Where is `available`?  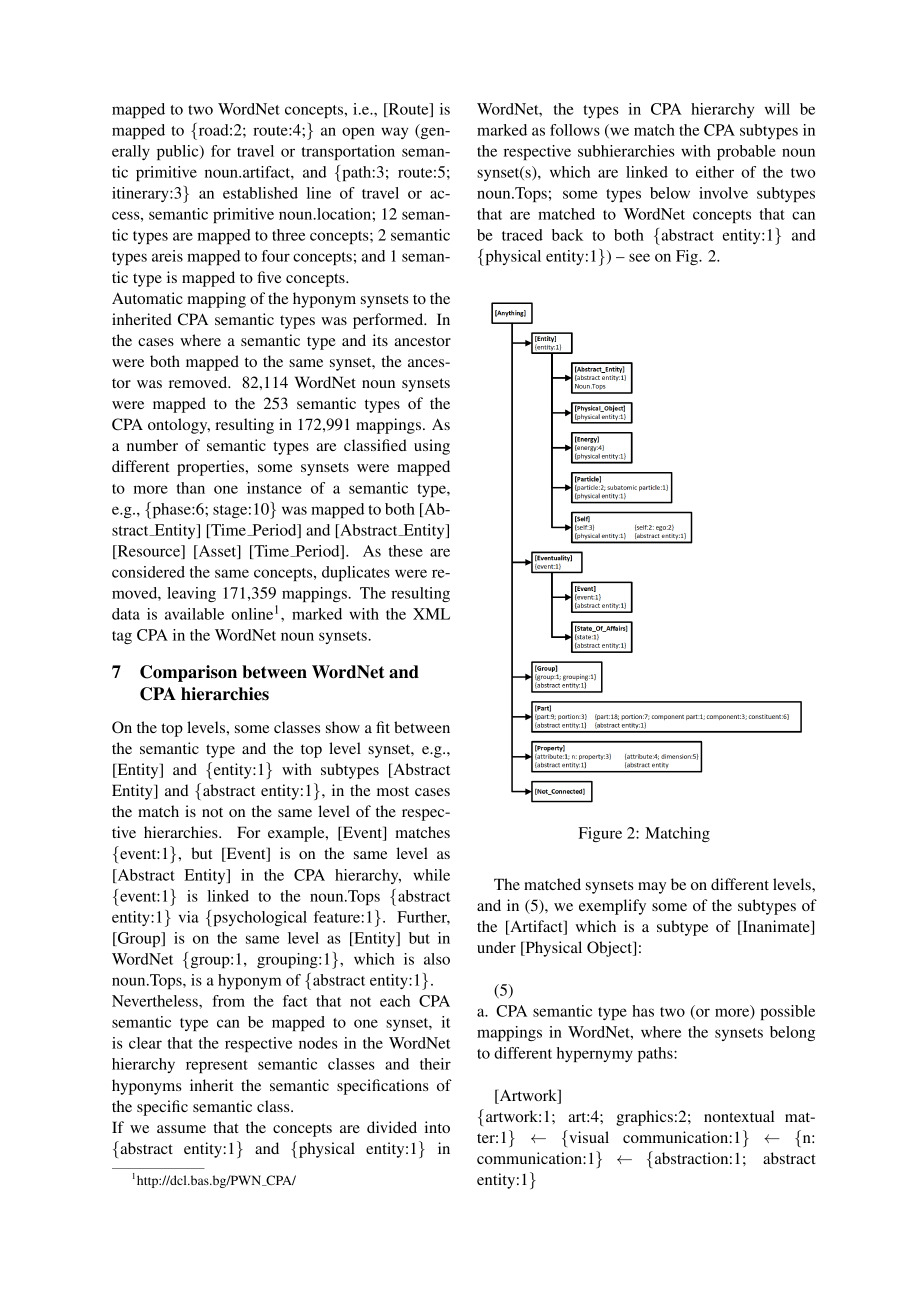
available is located at coordinates (194, 614).
